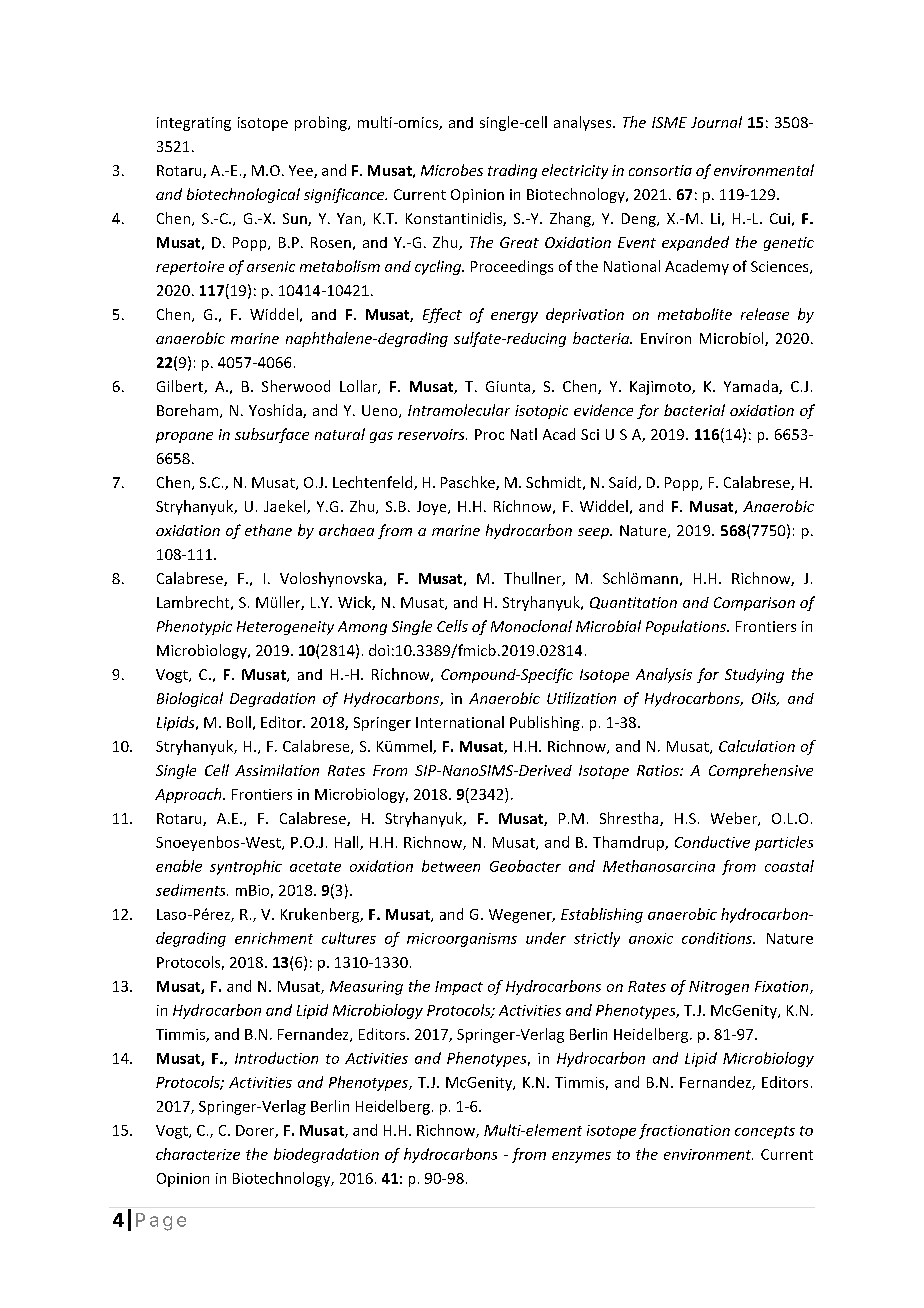  I want to click on Journal, so click(716, 122).
